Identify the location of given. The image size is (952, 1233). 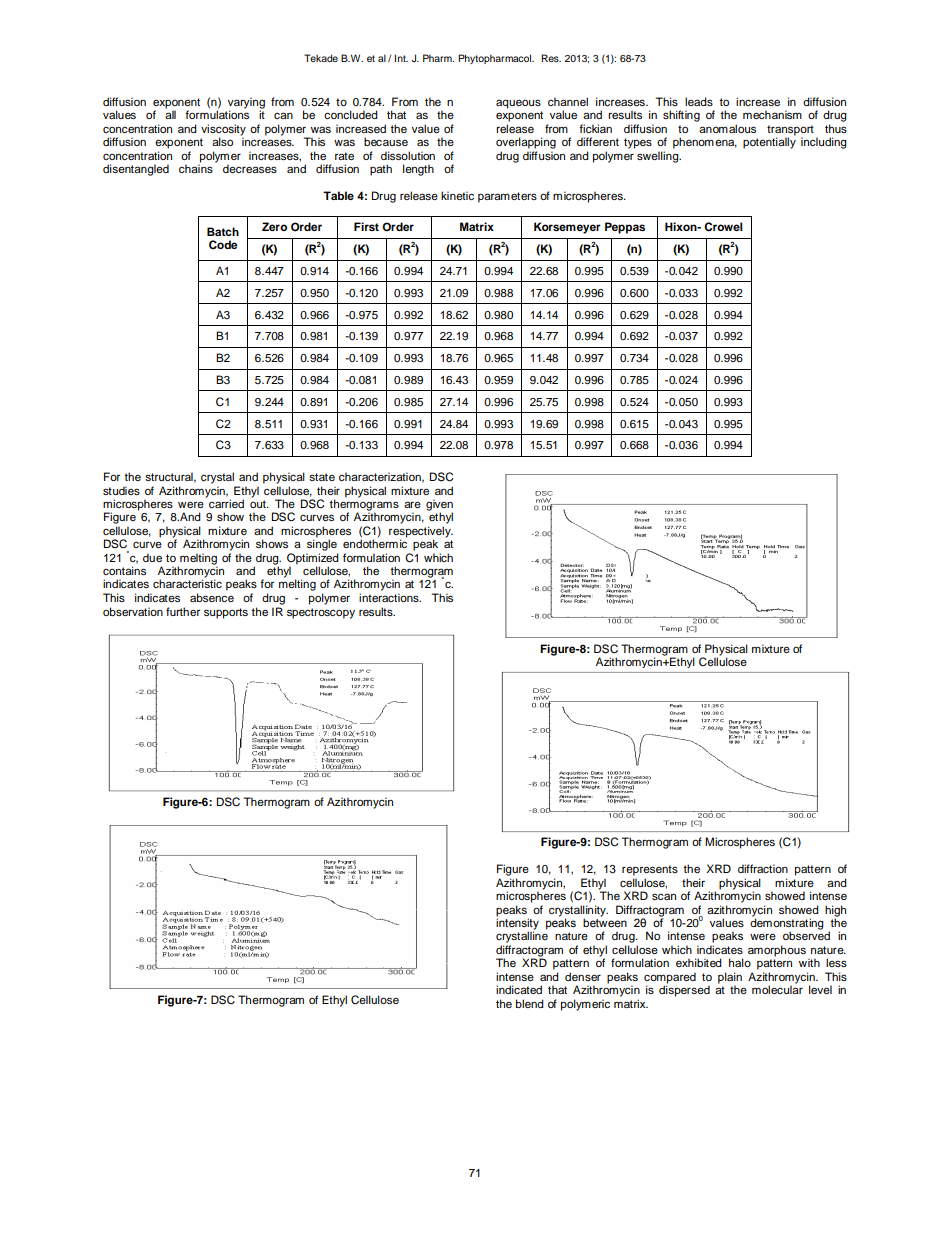
(439, 506).
